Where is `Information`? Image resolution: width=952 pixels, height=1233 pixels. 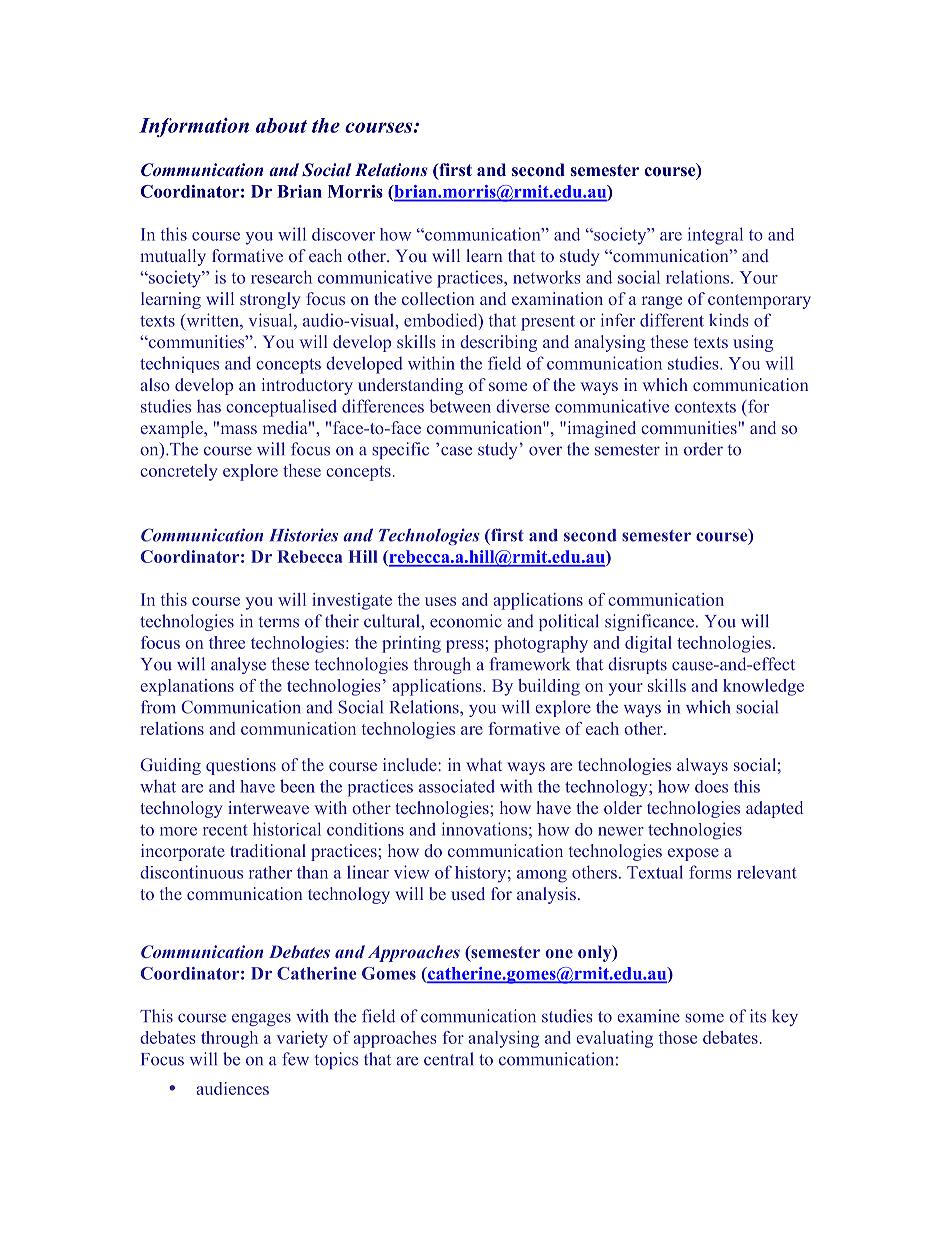
Information is located at coordinates (194, 127).
